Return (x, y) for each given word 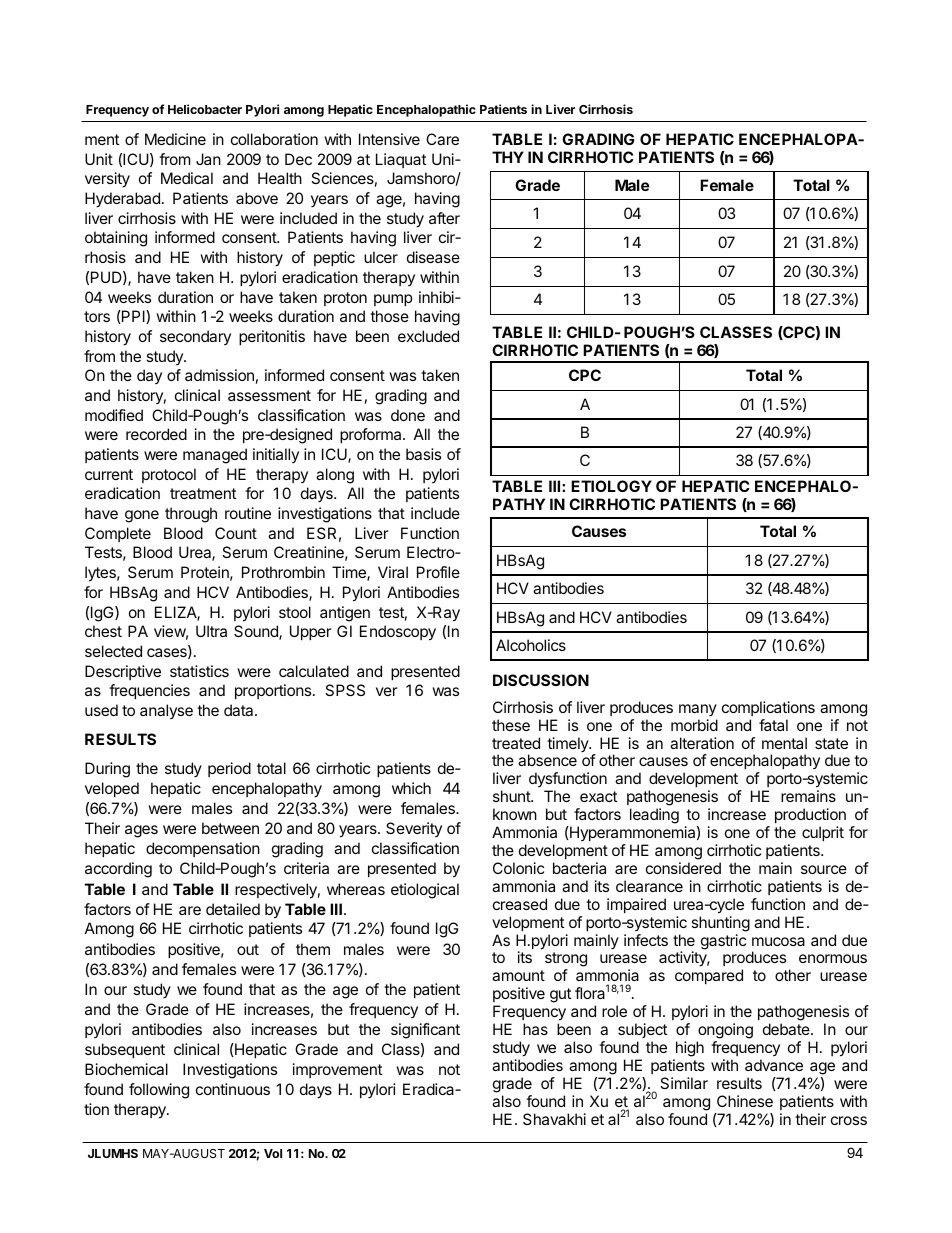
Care (442, 139)
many (698, 710)
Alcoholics (531, 645)
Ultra (211, 631)
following (159, 1091)
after (444, 218)
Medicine (175, 139)
